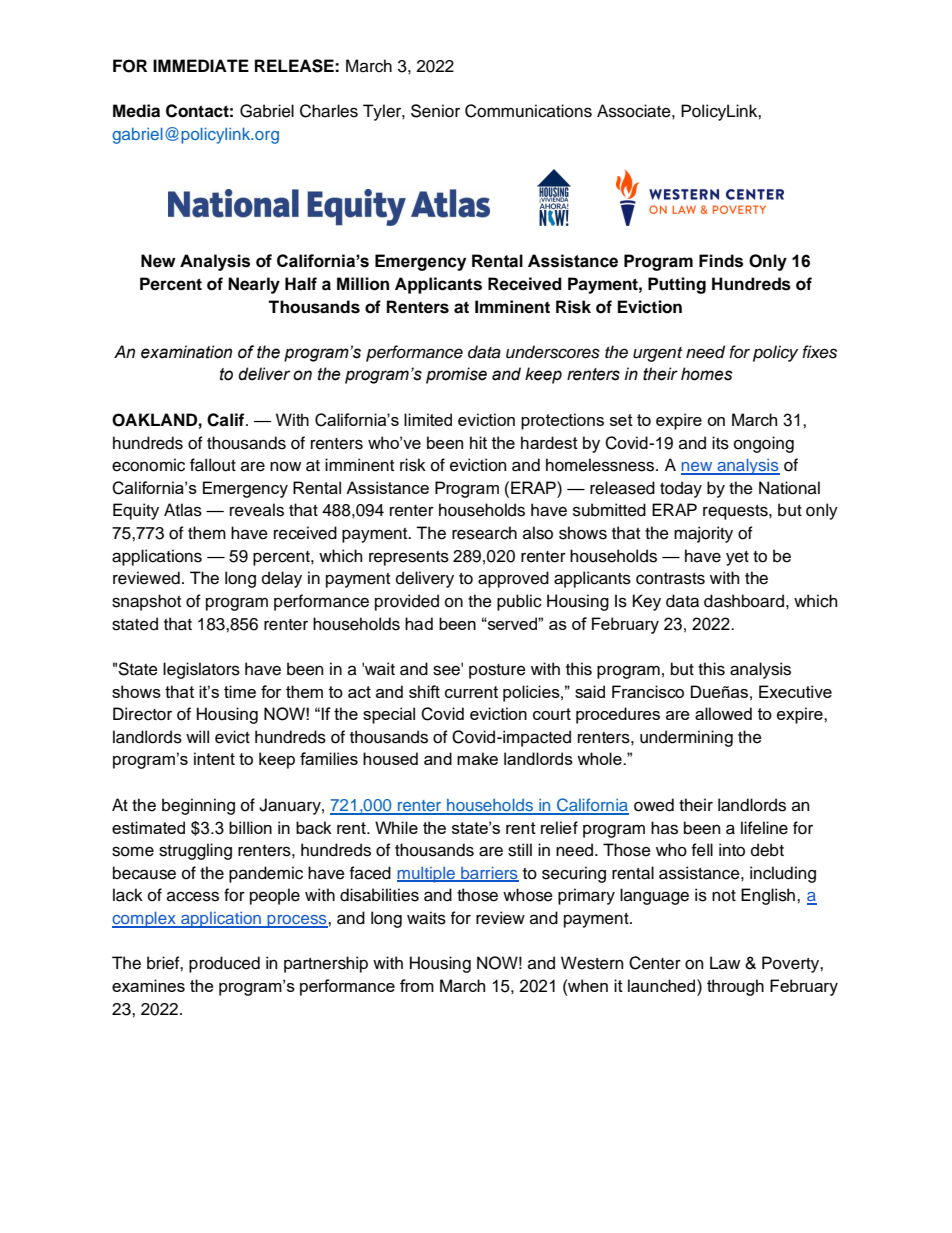 This screenshot has width=952, height=1233. Describe the element at coordinates (224, 964) in the screenshot. I see `produced` at that location.
